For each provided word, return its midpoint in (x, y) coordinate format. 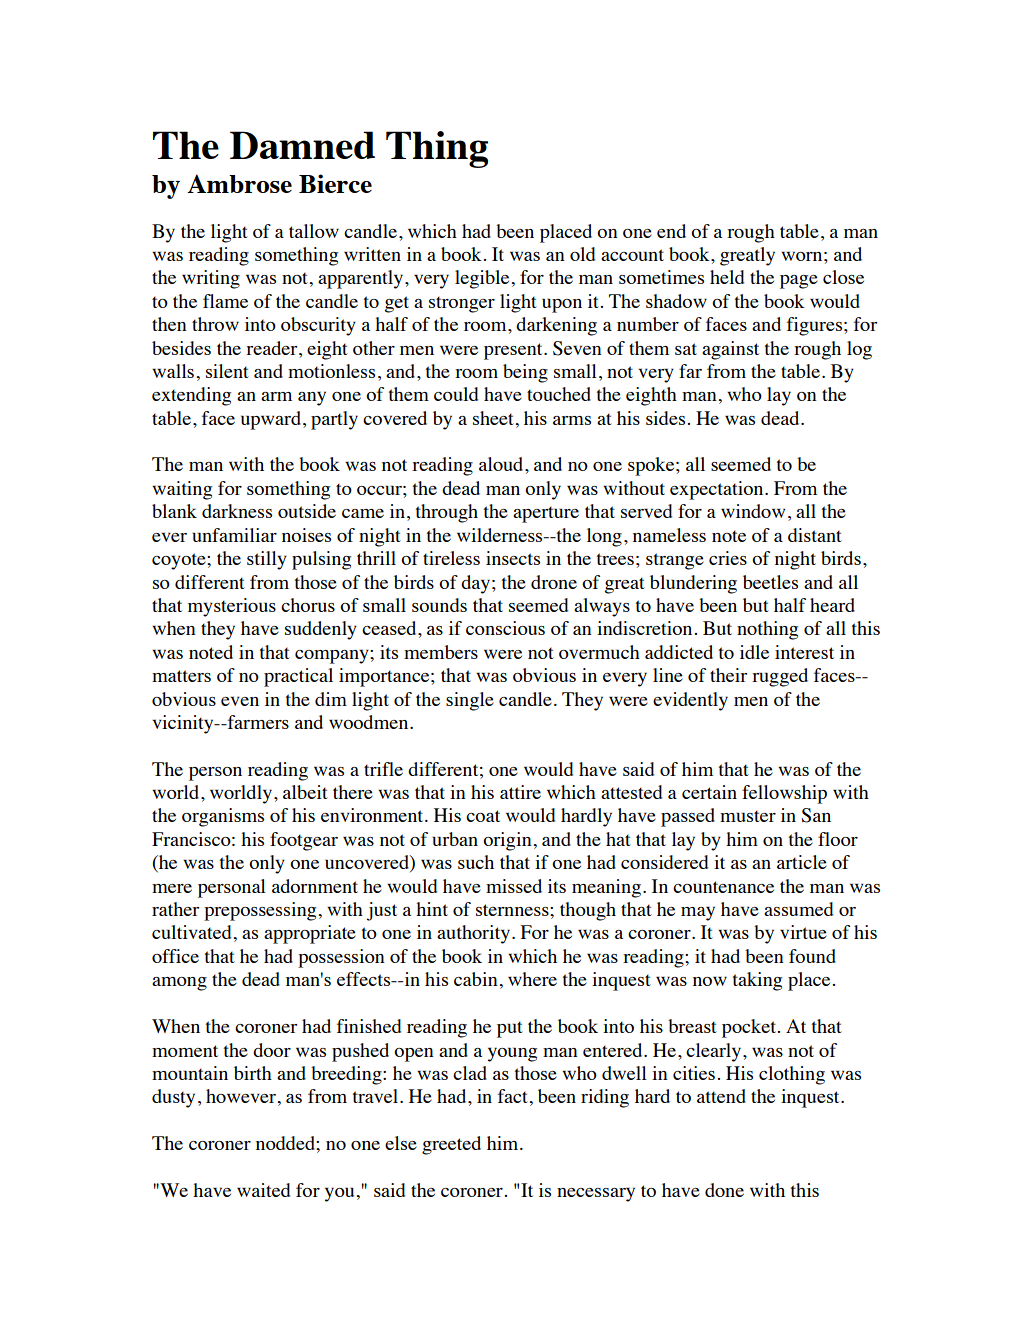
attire (520, 792)
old (582, 254)
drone (554, 582)
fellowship (784, 794)
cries (728, 558)
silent (227, 371)
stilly (267, 560)
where (532, 979)
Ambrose (239, 183)
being (525, 373)
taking (757, 981)
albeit (305, 792)
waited (263, 1190)
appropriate (310, 934)
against (730, 350)
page (799, 282)
